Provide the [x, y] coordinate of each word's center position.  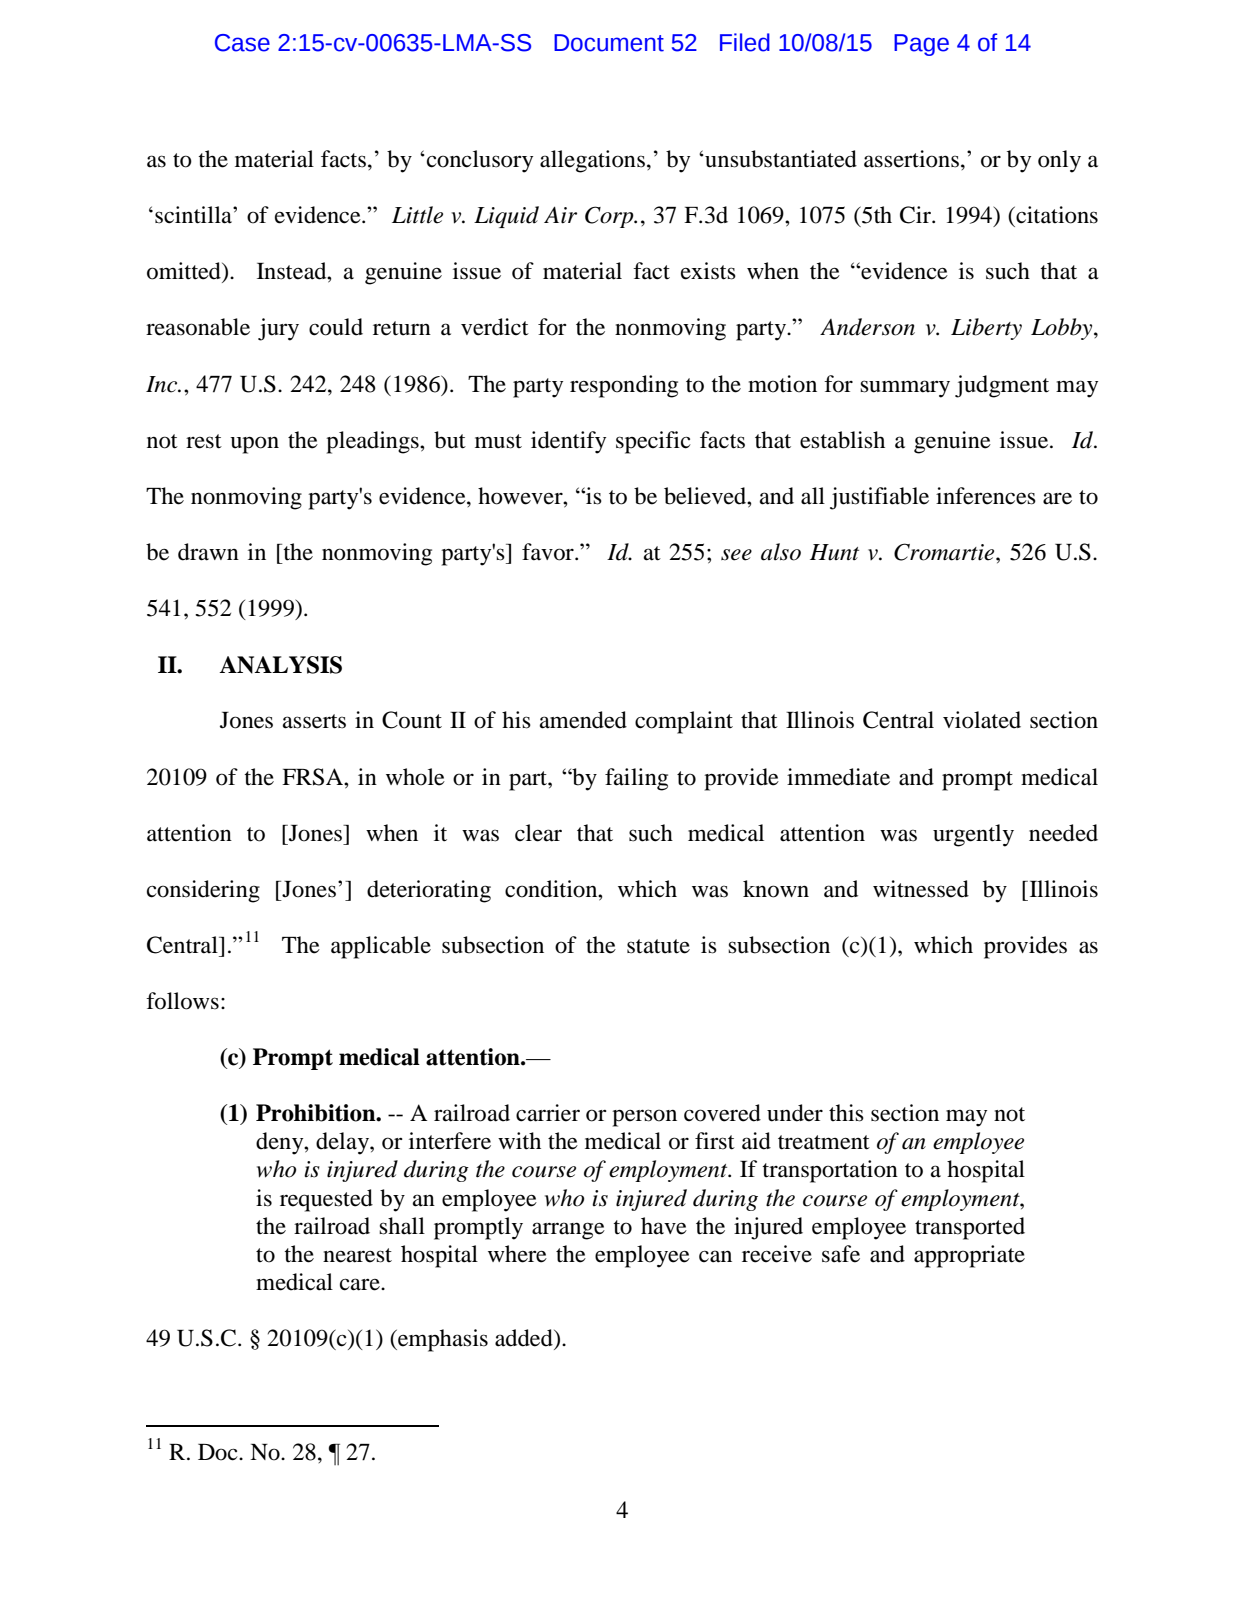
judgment [1002, 386]
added [525, 1338]
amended [583, 720]
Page [921, 45]
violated [982, 720]
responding [624, 386]
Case [242, 43]
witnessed [921, 889]
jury [278, 329]
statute [658, 946]
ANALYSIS [280, 665]
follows [182, 1001]
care [361, 1284]
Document [609, 43]
